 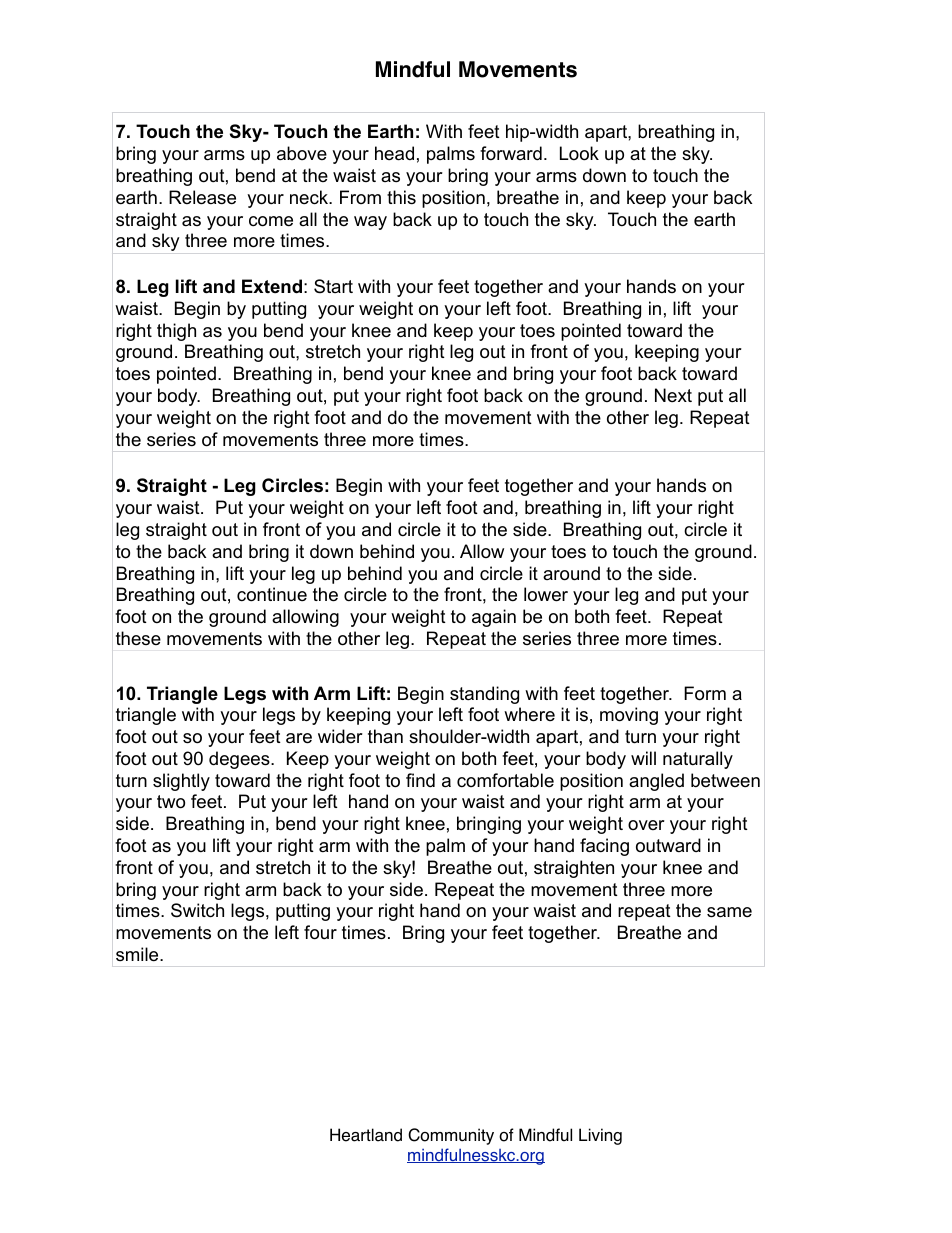 What do you see at coordinates (600, 1136) in the image?
I see `Living` at bounding box center [600, 1136].
